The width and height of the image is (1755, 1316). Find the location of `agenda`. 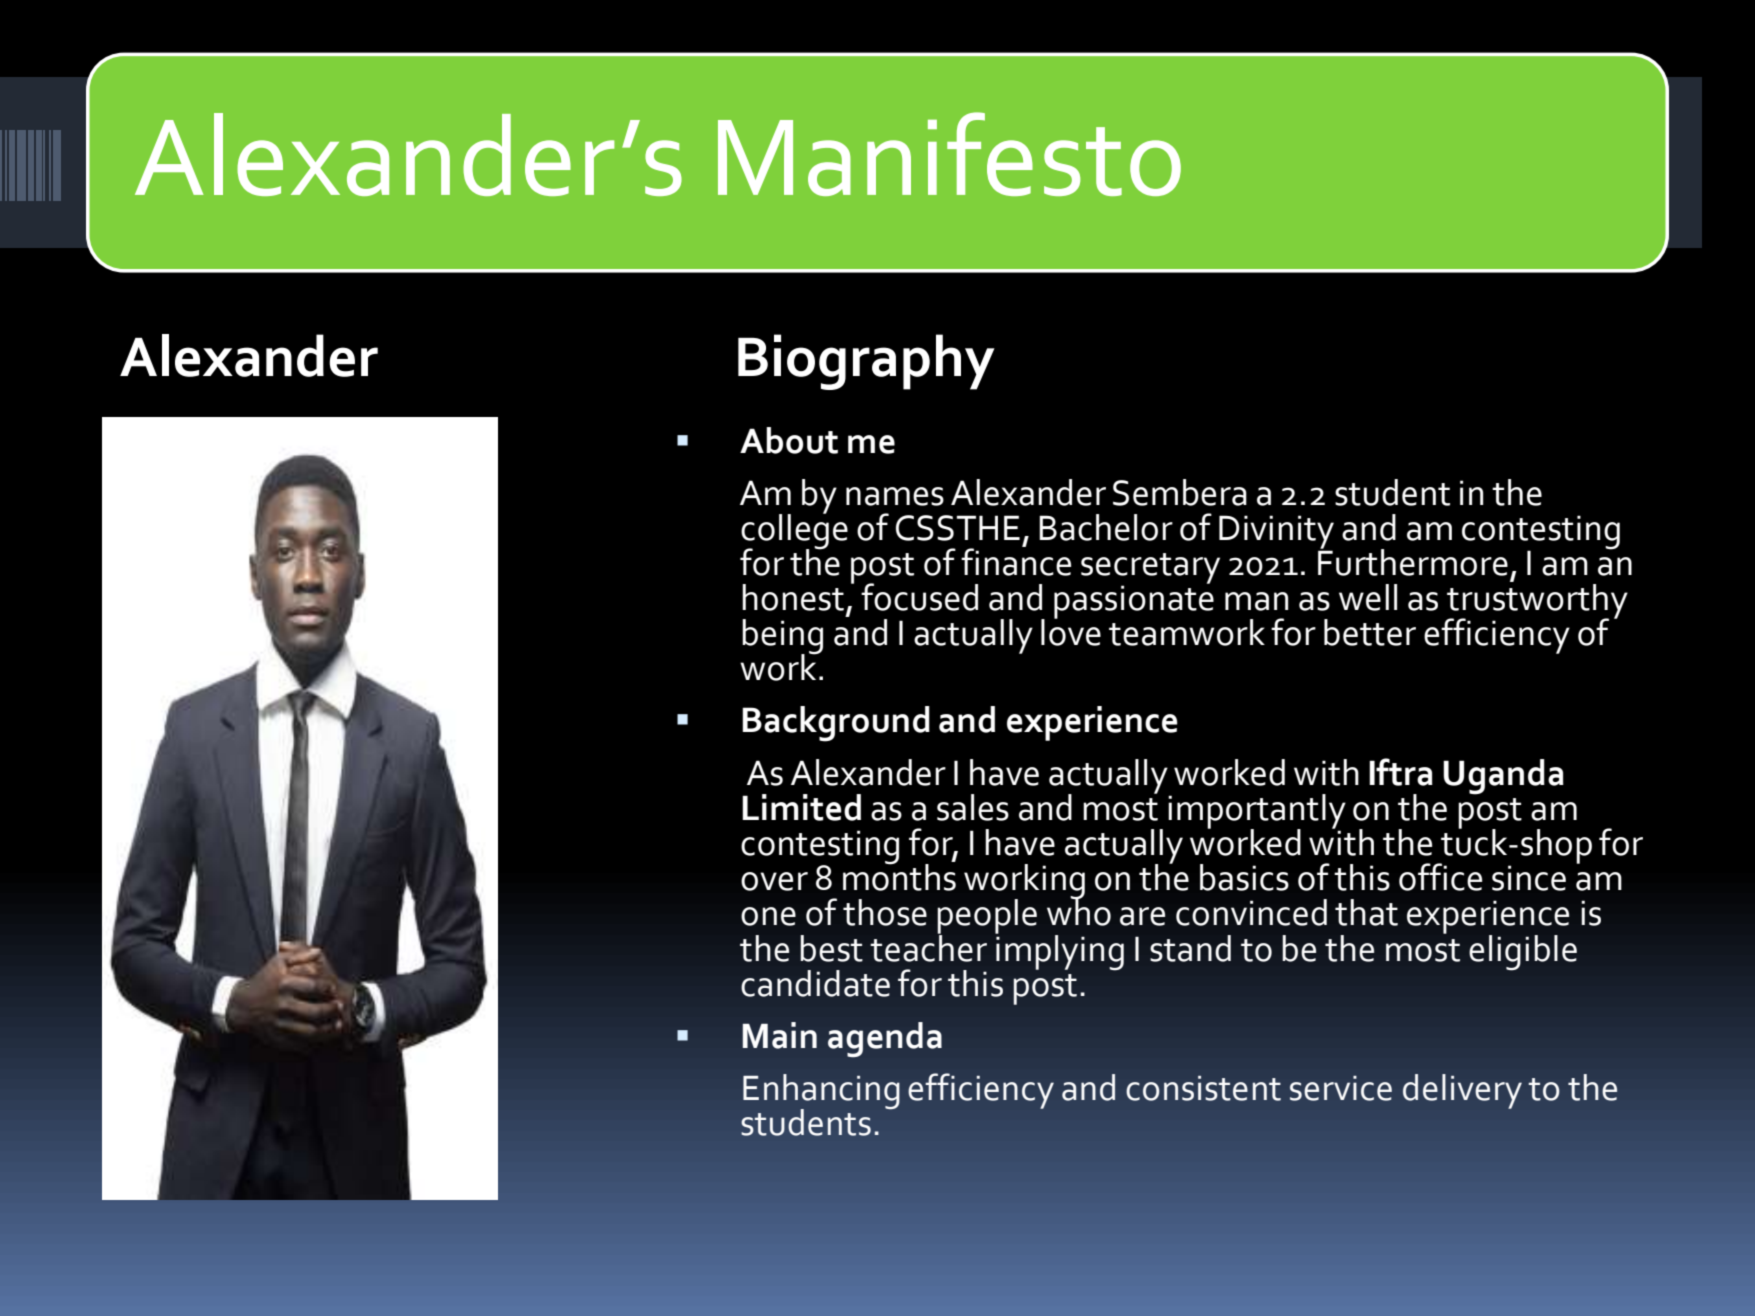

agenda is located at coordinates (885, 1040).
